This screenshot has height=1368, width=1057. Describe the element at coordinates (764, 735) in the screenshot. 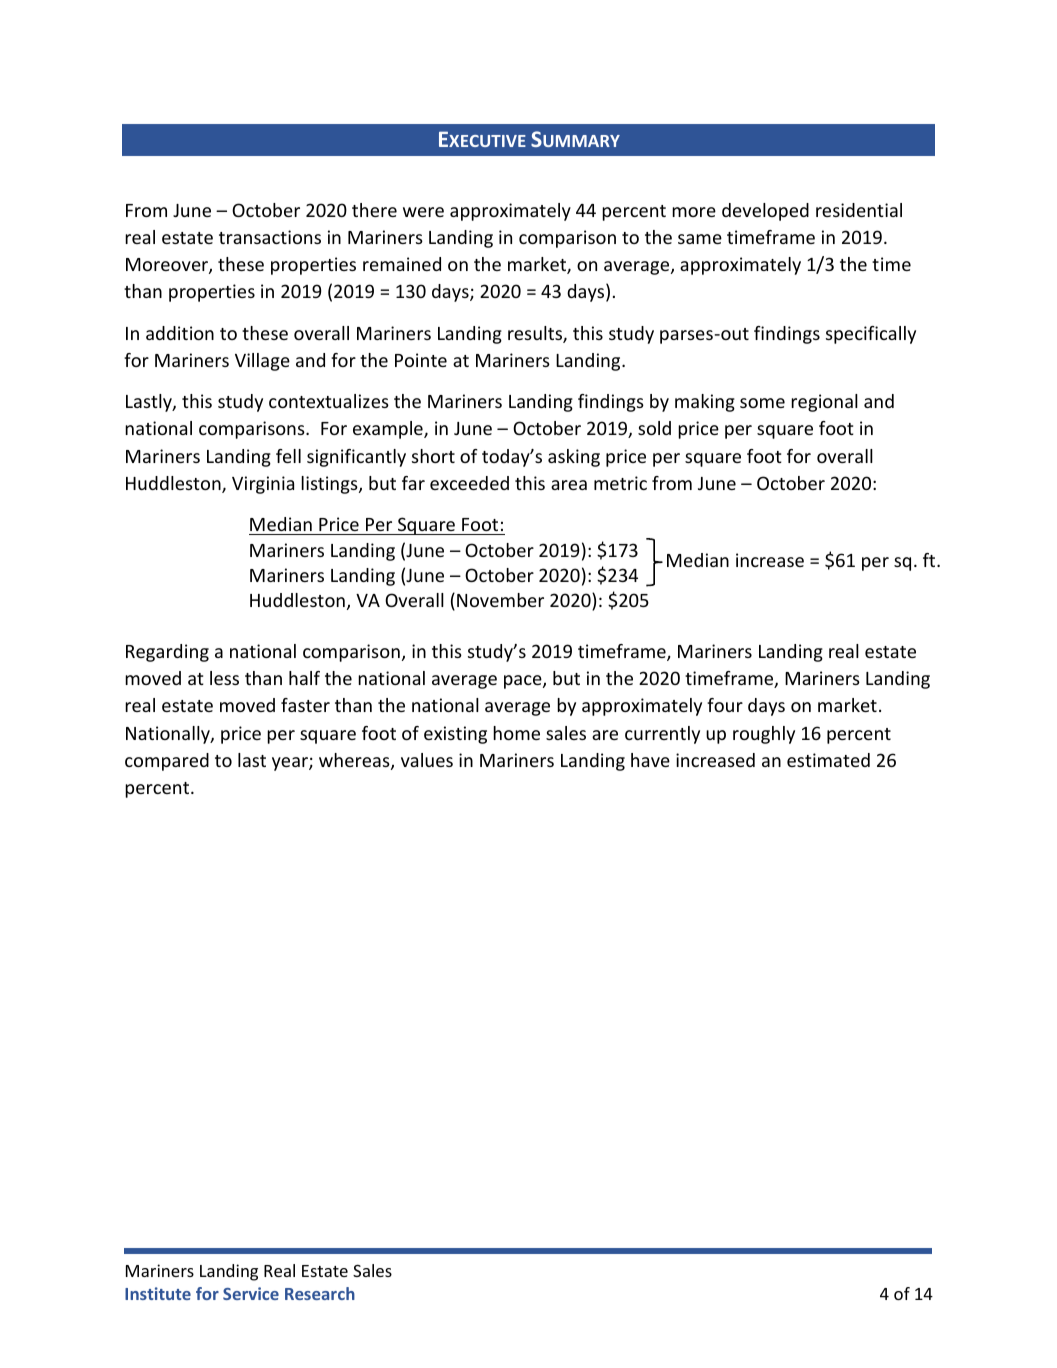

I see `roughly` at that location.
